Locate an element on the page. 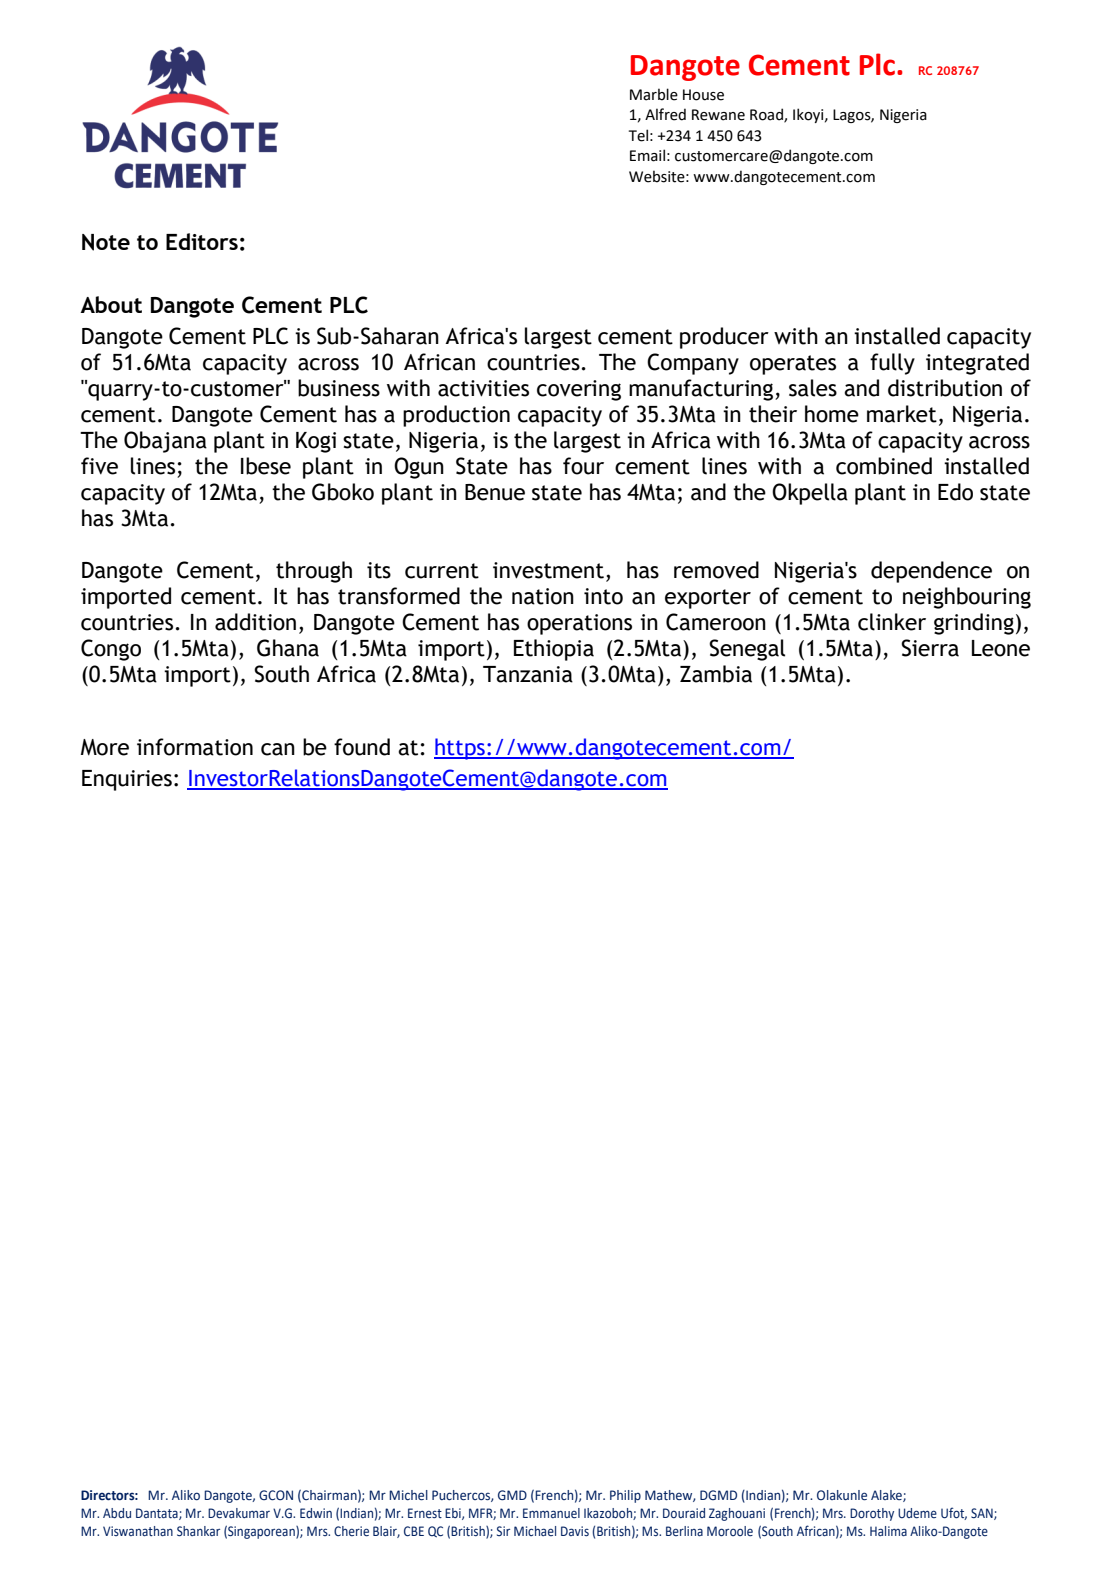 This image has height=1572, width=1112. Shankar is located at coordinates (198, 1531).
